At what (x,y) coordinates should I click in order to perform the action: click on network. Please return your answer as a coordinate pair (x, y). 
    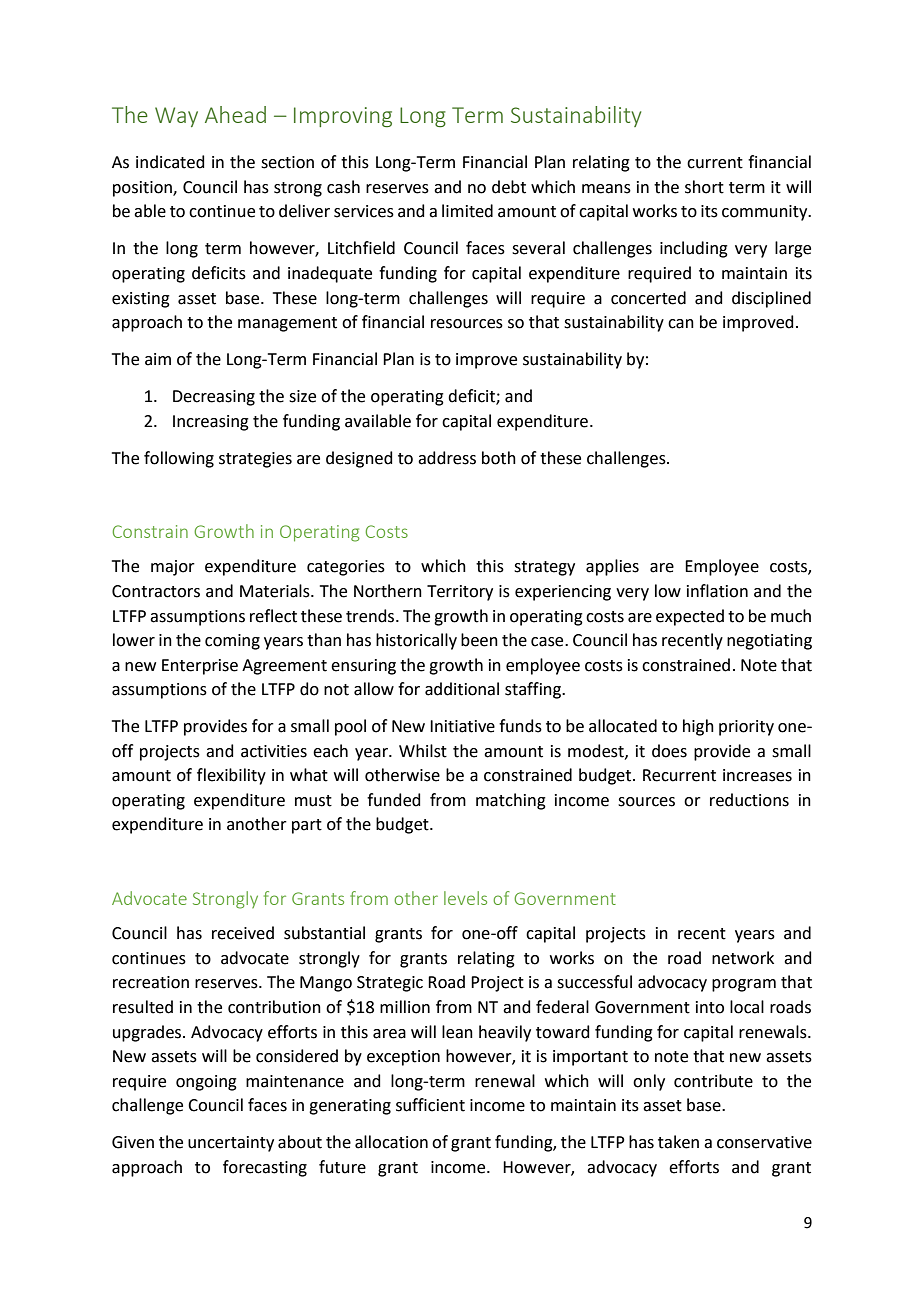
    Looking at the image, I should click on (743, 958).
